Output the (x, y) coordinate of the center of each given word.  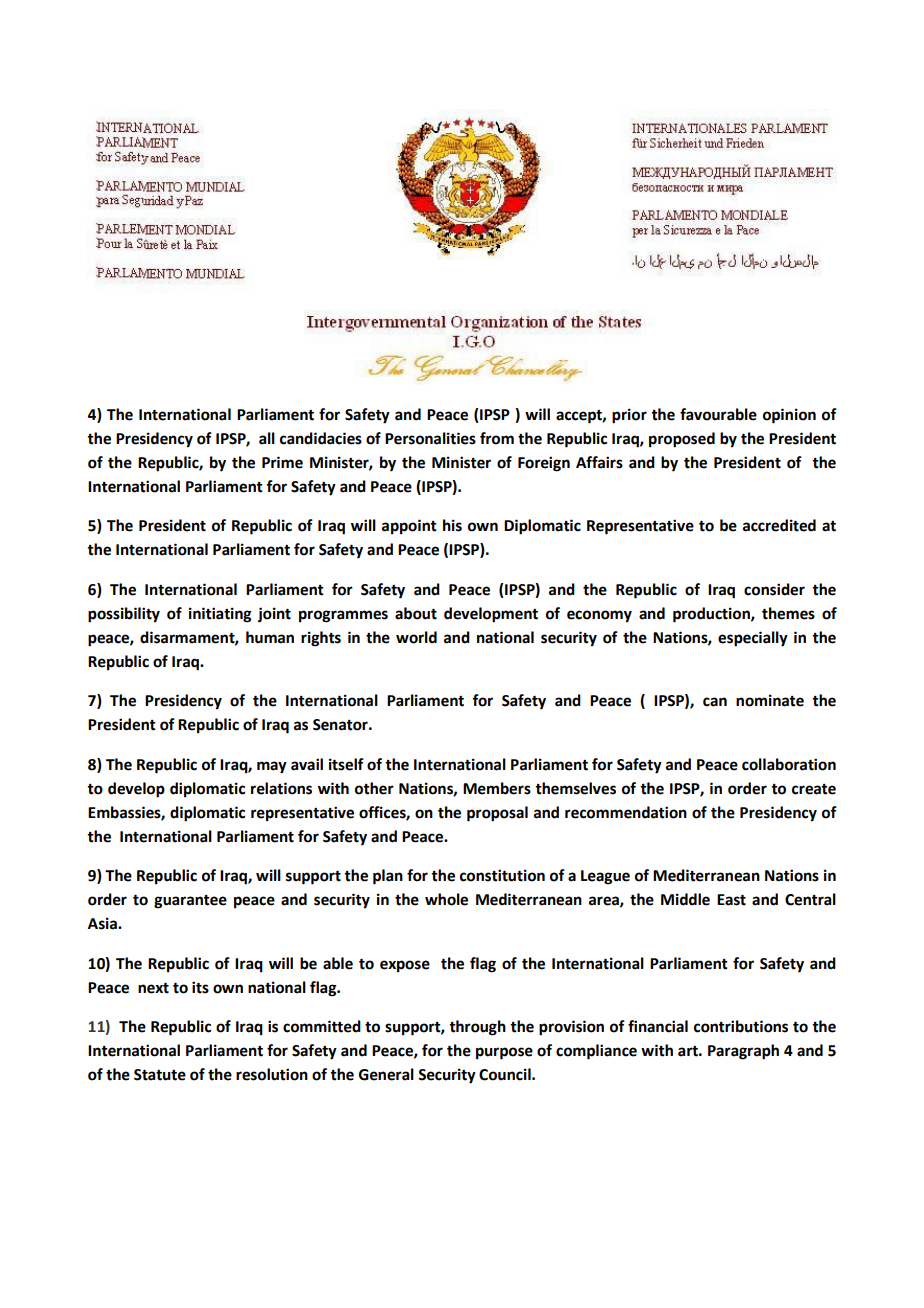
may (272, 767)
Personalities (430, 438)
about (416, 613)
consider (774, 589)
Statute (160, 1075)
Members (497, 788)
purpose (504, 1053)
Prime (282, 462)
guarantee (190, 902)
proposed (682, 440)
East (731, 900)
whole (446, 899)
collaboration (789, 764)
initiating (220, 615)
